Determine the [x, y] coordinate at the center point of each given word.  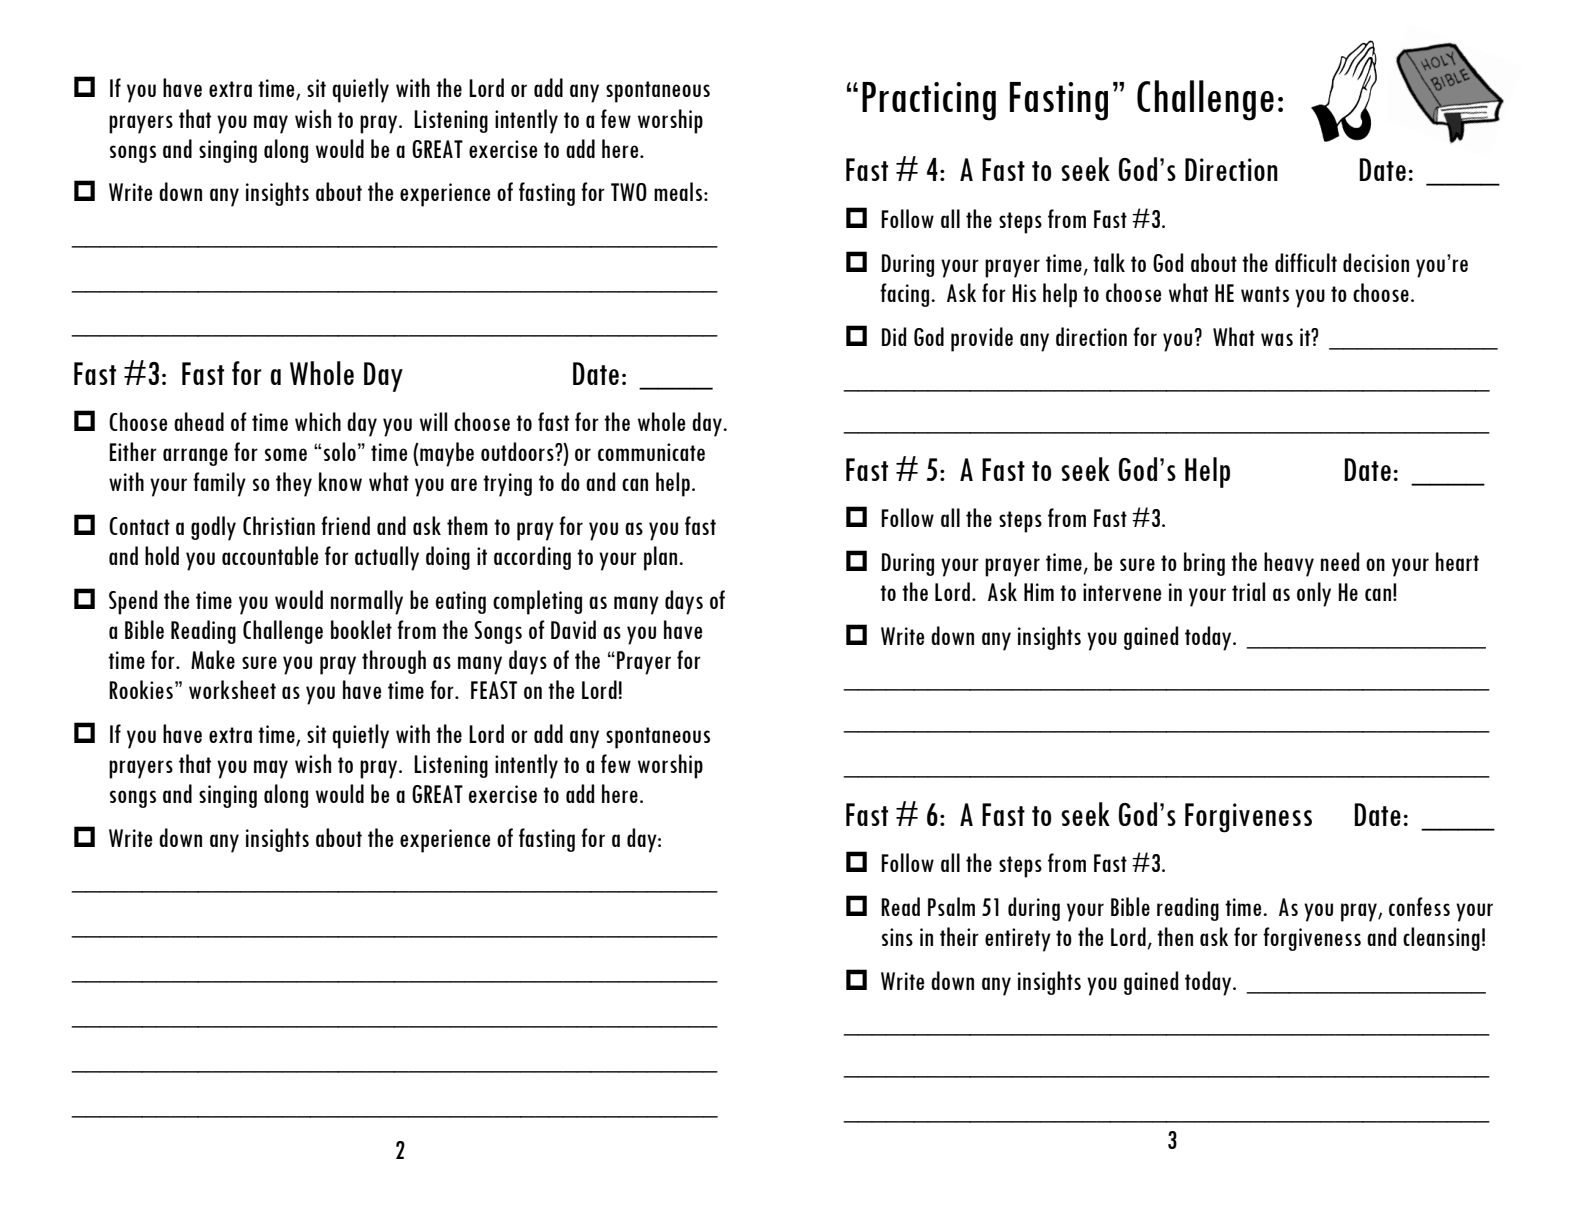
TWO [629, 192]
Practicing [929, 101]
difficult [1306, 262]
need [1340, 561]
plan [660, 558]
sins [897, 937]
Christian [279, 525]
